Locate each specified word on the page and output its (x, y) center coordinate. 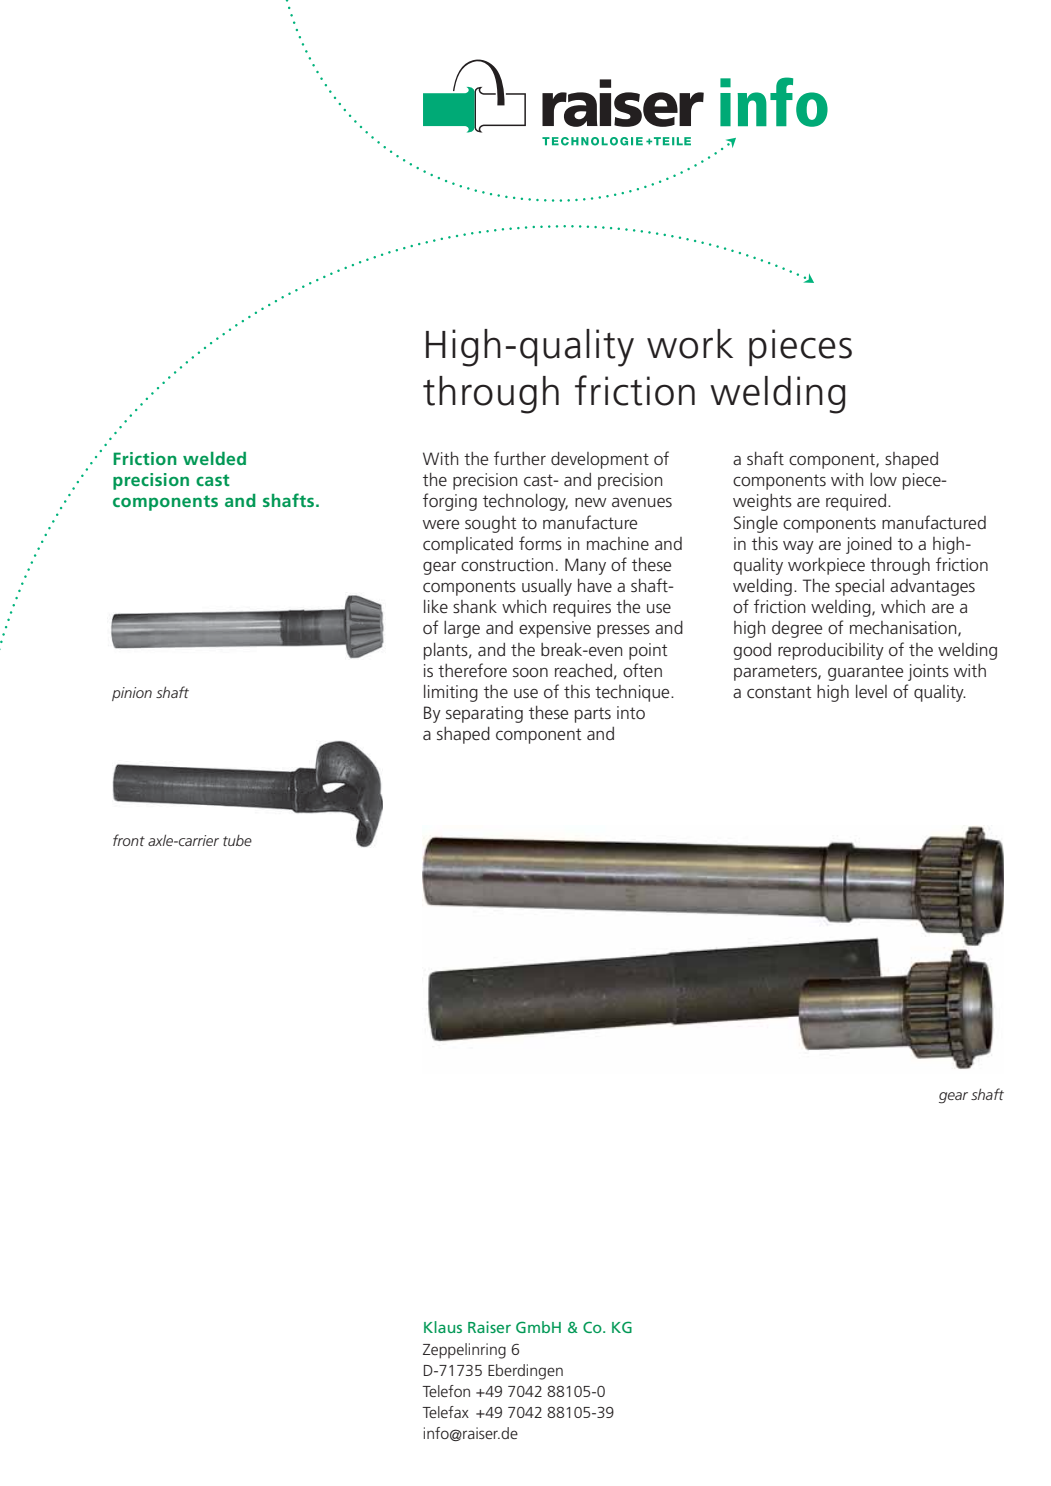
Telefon (446, 1391)
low (883, 479)
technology (525, 502)
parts (593, 715)
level (871, 692)
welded (214, 458)
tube (237, 840)
